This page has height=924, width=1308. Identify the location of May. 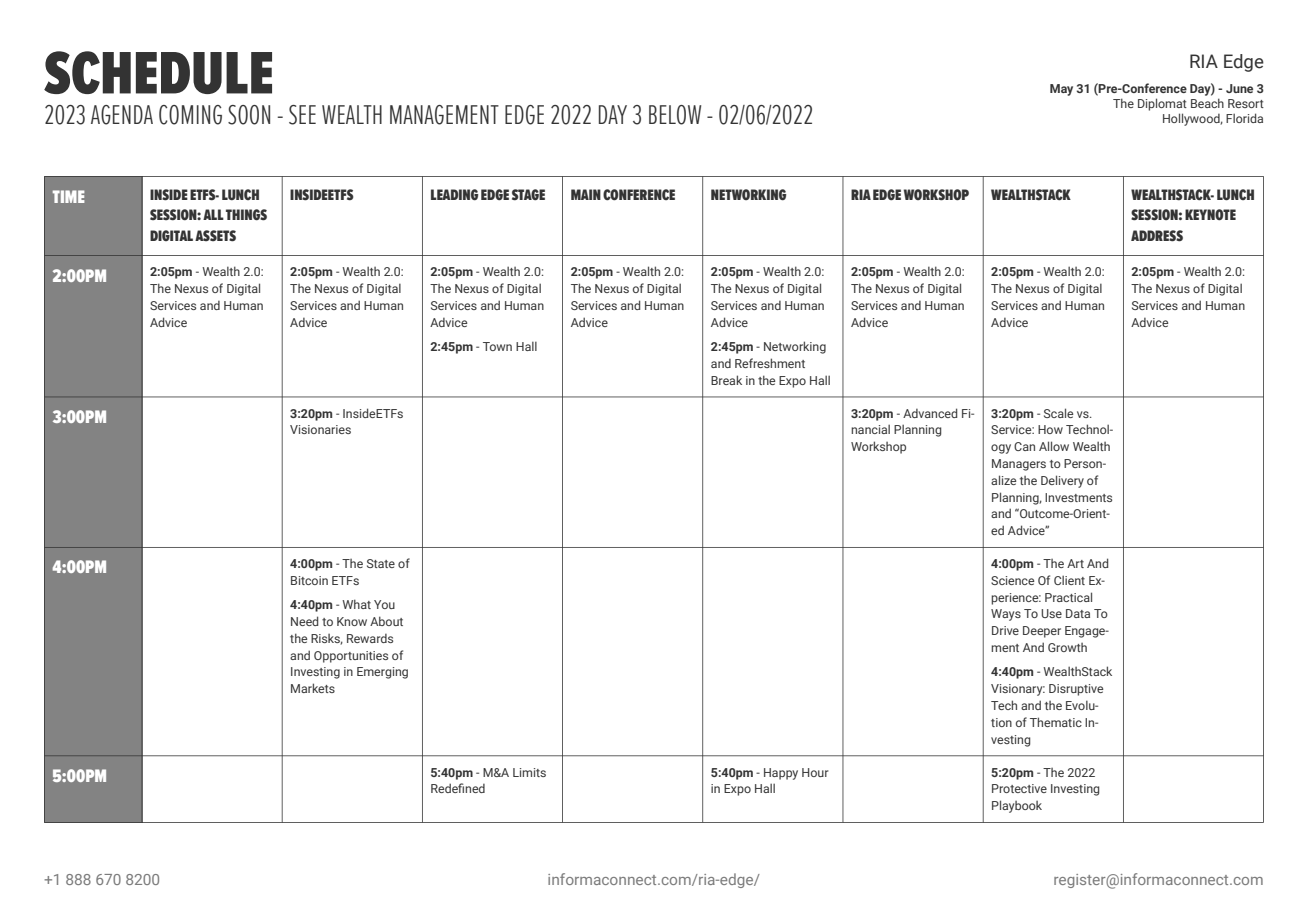
(1061, 90).
